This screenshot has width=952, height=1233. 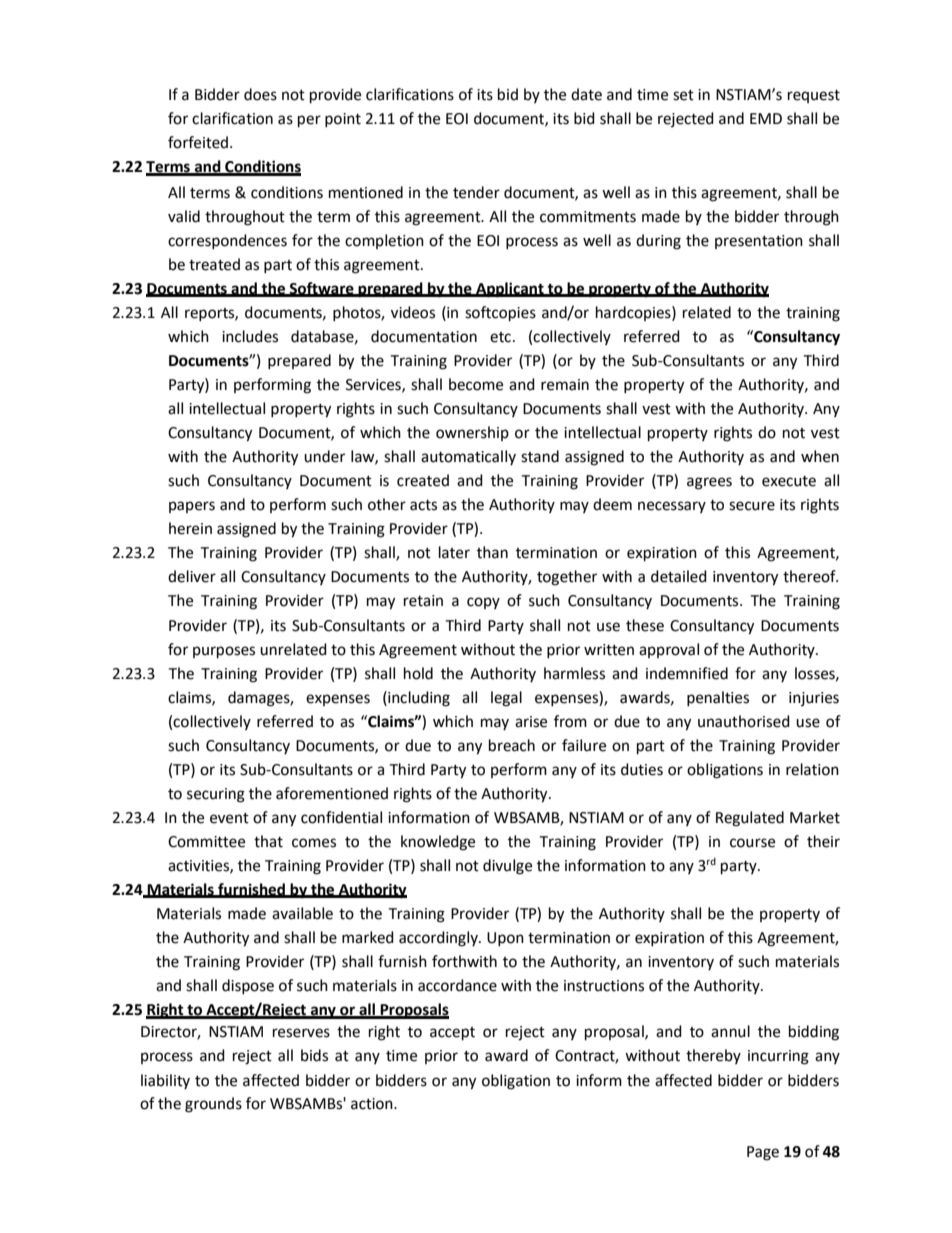 What do you see at coordinates (766, 118) in the screenshot?
I see `EMD` at bounding box center [766, 118].
